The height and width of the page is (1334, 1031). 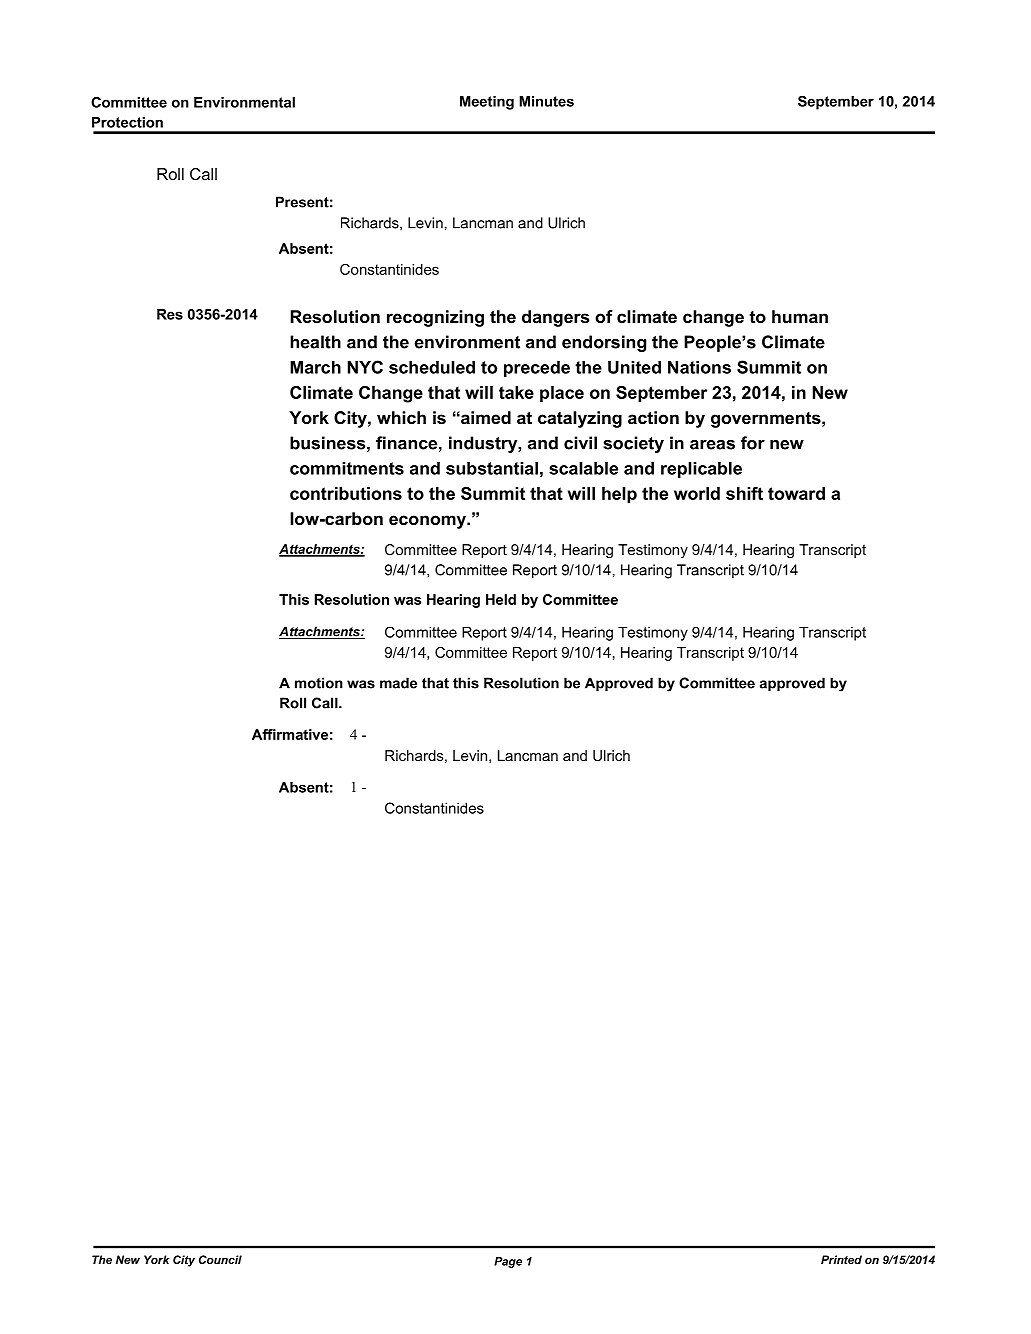 What do you see at coordinates (319, 683) in the page?
I see `motion` at bounding box center [319, 683].
